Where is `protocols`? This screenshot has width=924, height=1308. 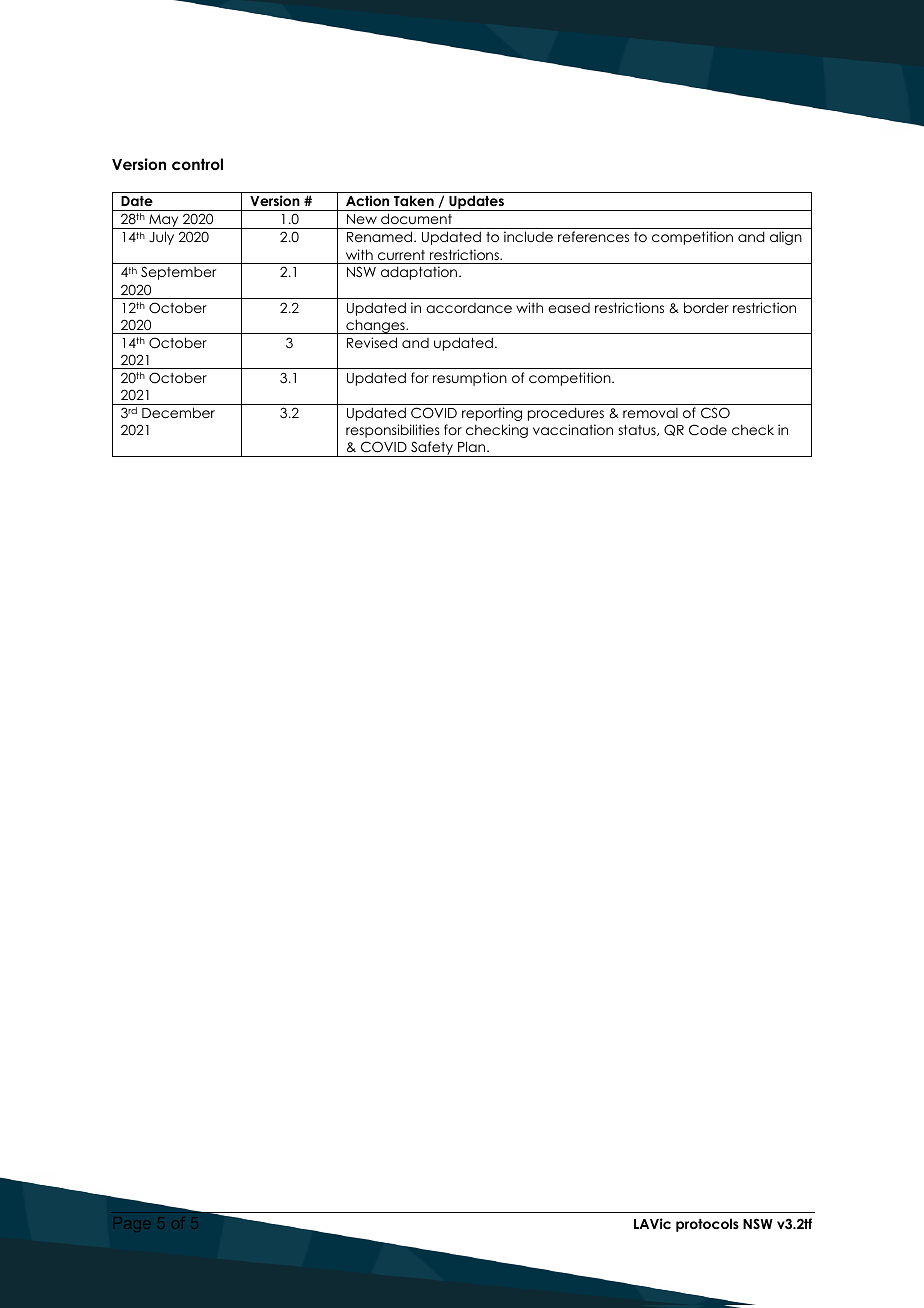
protocols is located at coordinates (707, 1225).
